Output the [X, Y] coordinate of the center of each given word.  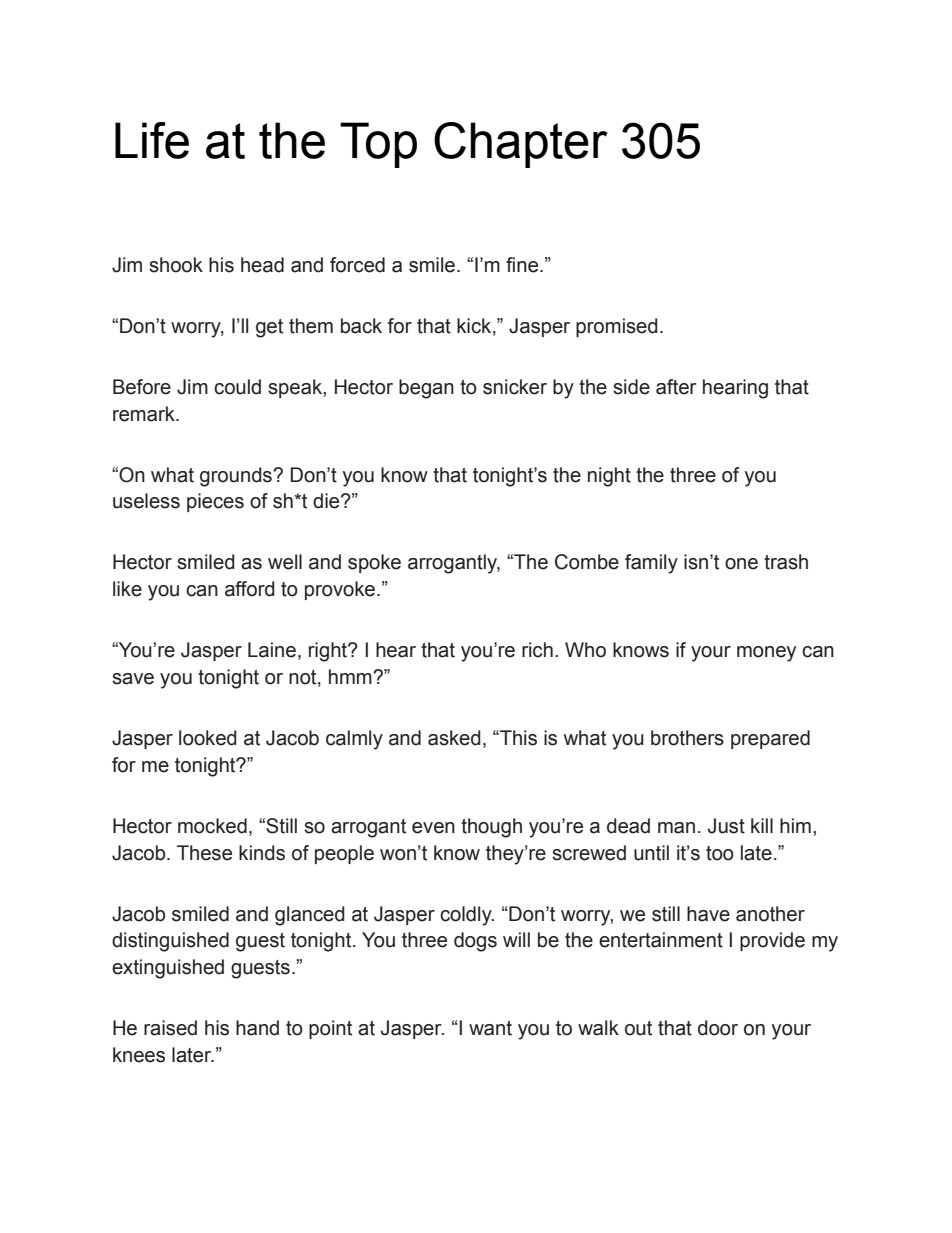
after [676, 387]
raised [170, 1028]
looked [208, 738]
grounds [237, 477]
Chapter [521, 145]
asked [454, 738]
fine [523, 265]
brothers [687, 738]
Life [152, 140]
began [426, 389]
